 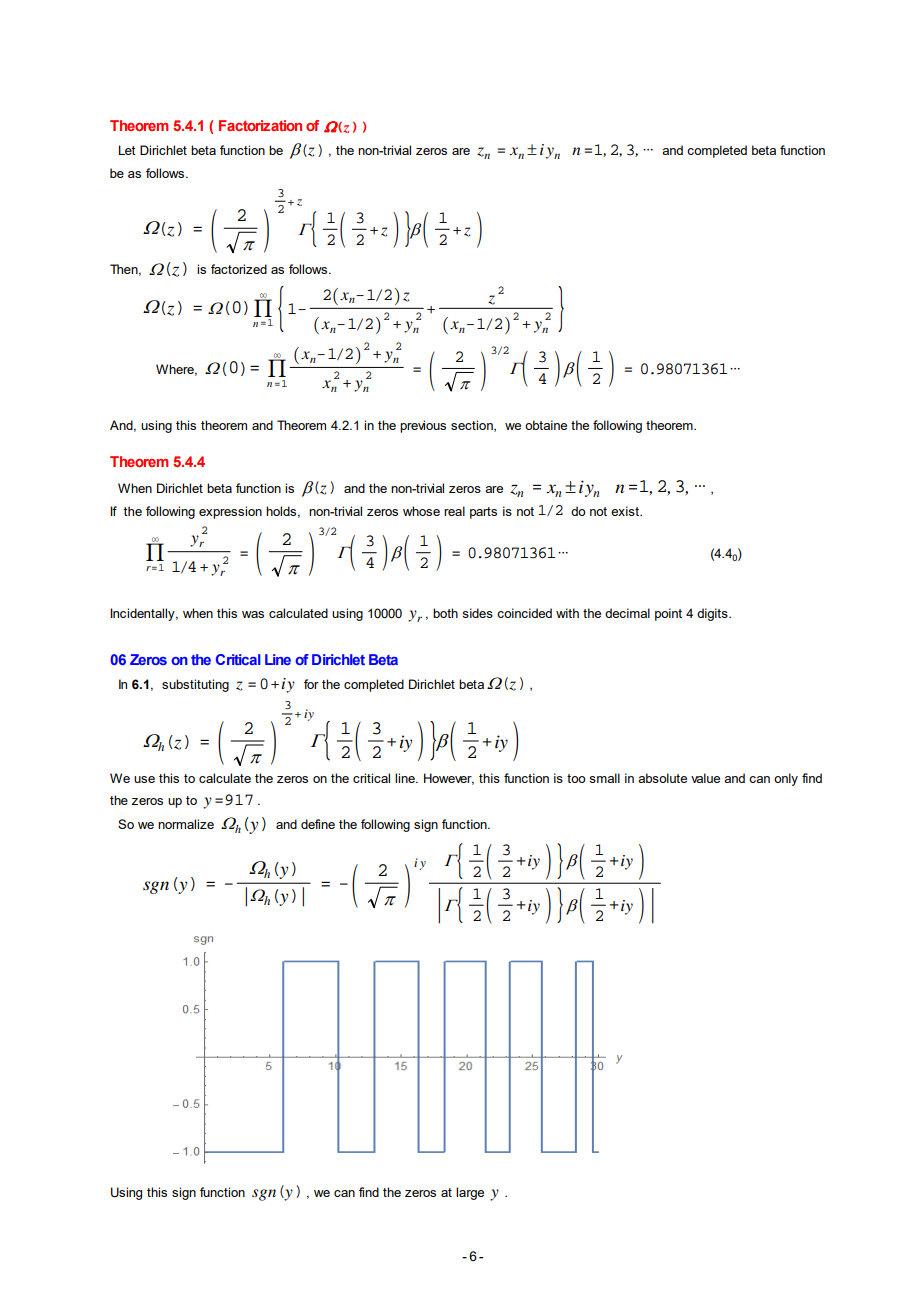 What do you see at coordinates (713, 614) in the screenshot?
I see `digits` at bounding box center [713, 614].
